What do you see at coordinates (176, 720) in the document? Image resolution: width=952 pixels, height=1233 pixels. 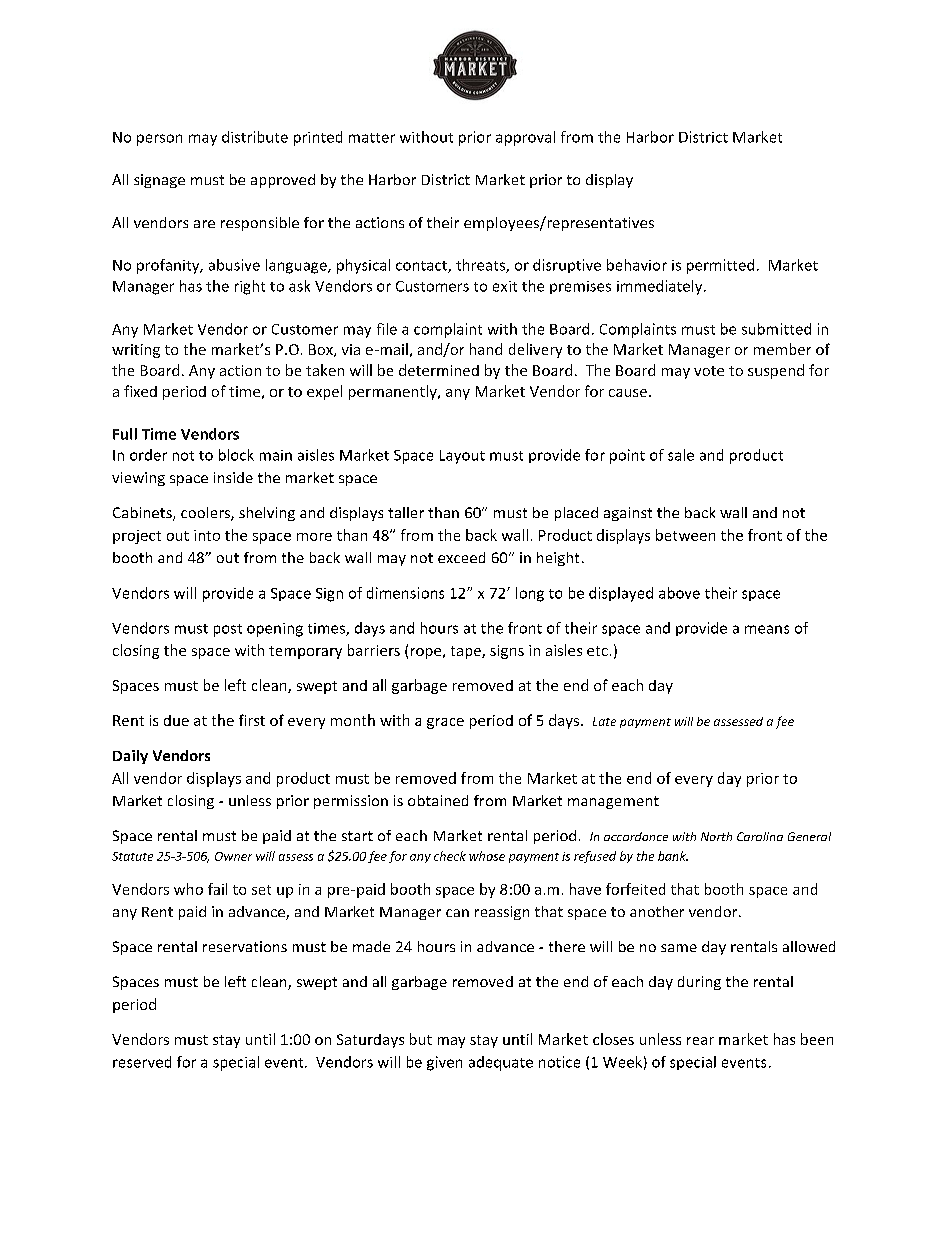 I see `due` at bounding box center [176, 720].
